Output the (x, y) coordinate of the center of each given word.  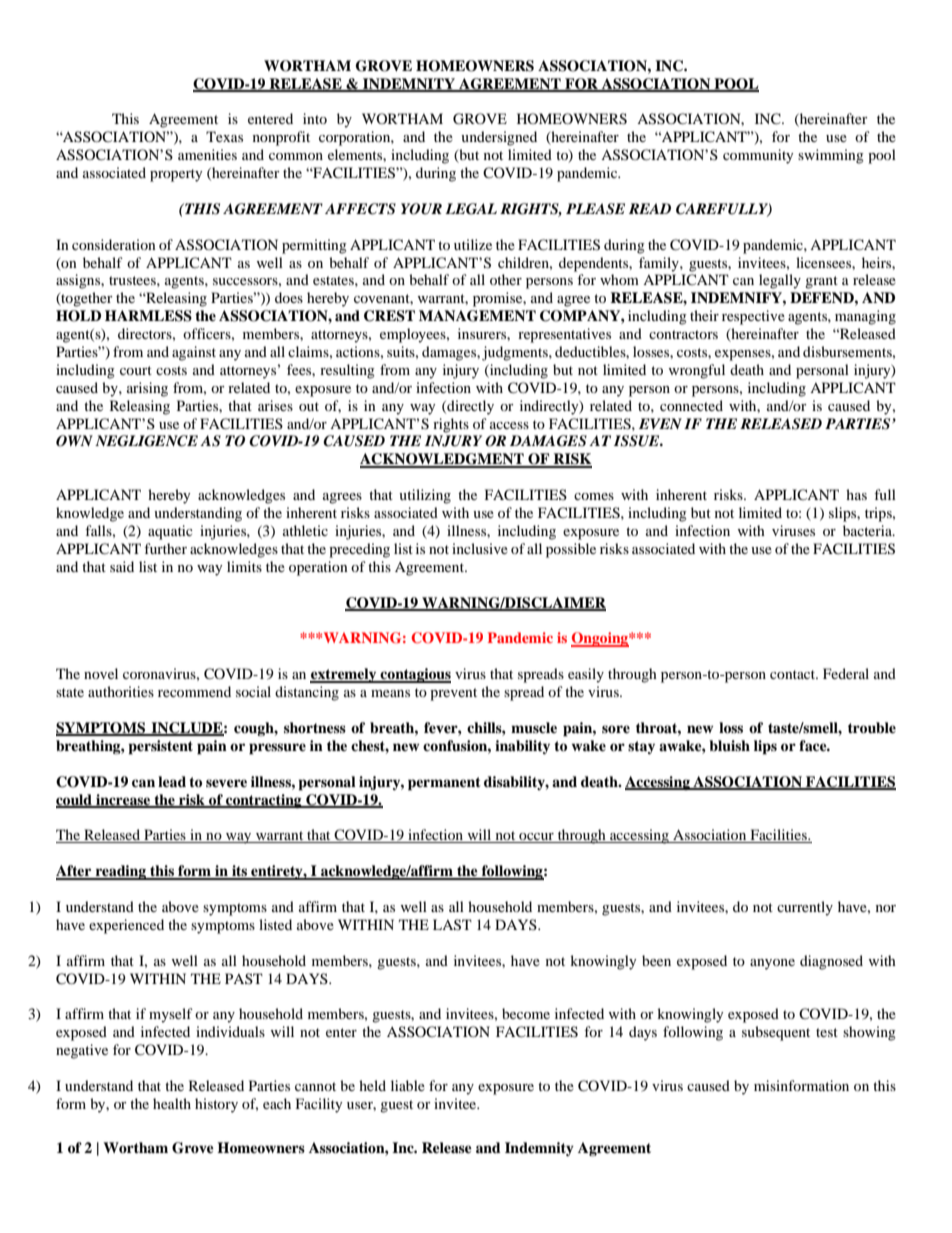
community (758, 156)
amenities (207, 154)
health (172, 1103)
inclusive (480, 548)
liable (408, 1085)
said (122, 566)
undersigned (499, 138)
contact (794, 674)
